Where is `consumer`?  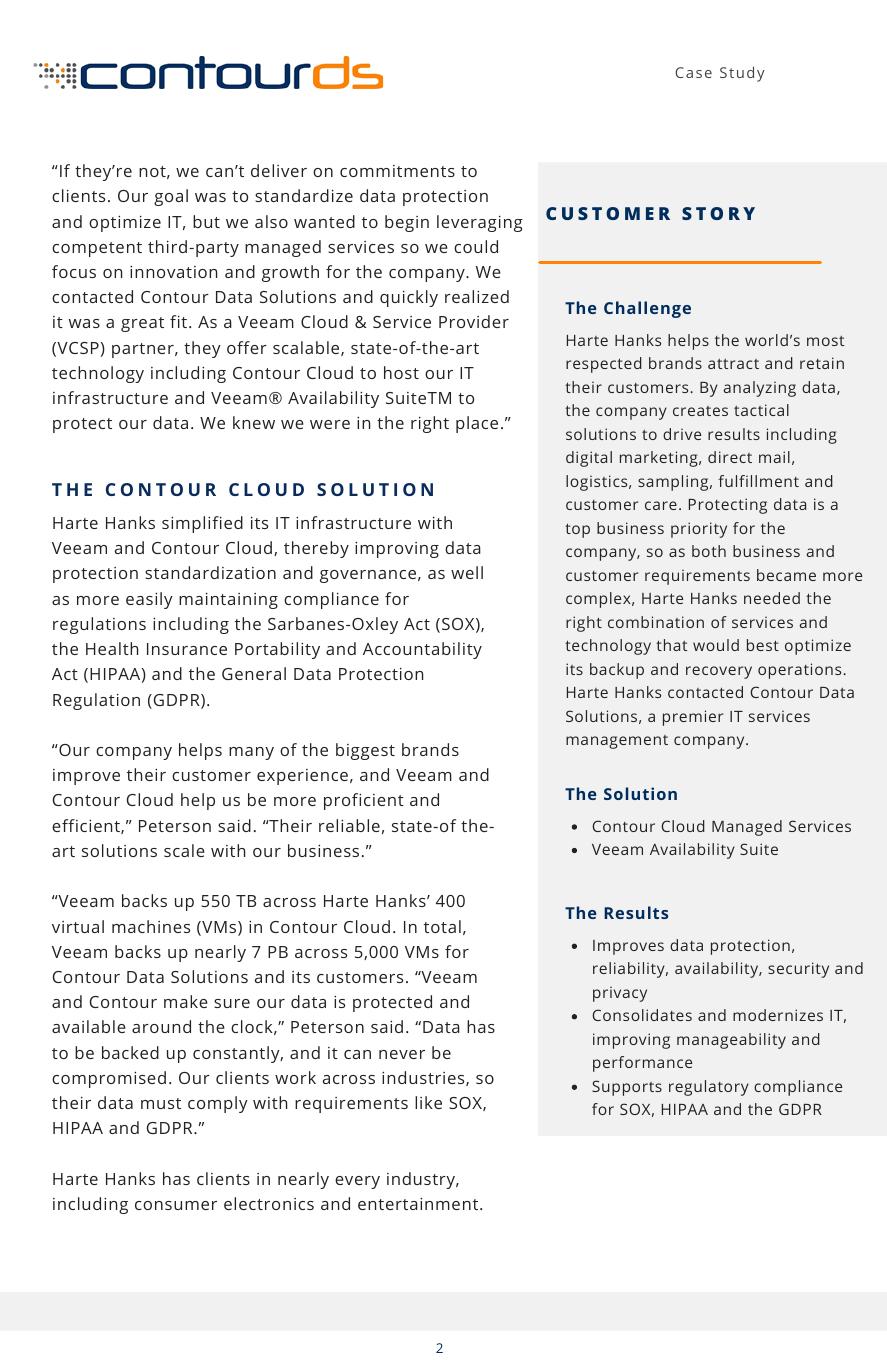 consumer is located at coordinates (176, 1205).
